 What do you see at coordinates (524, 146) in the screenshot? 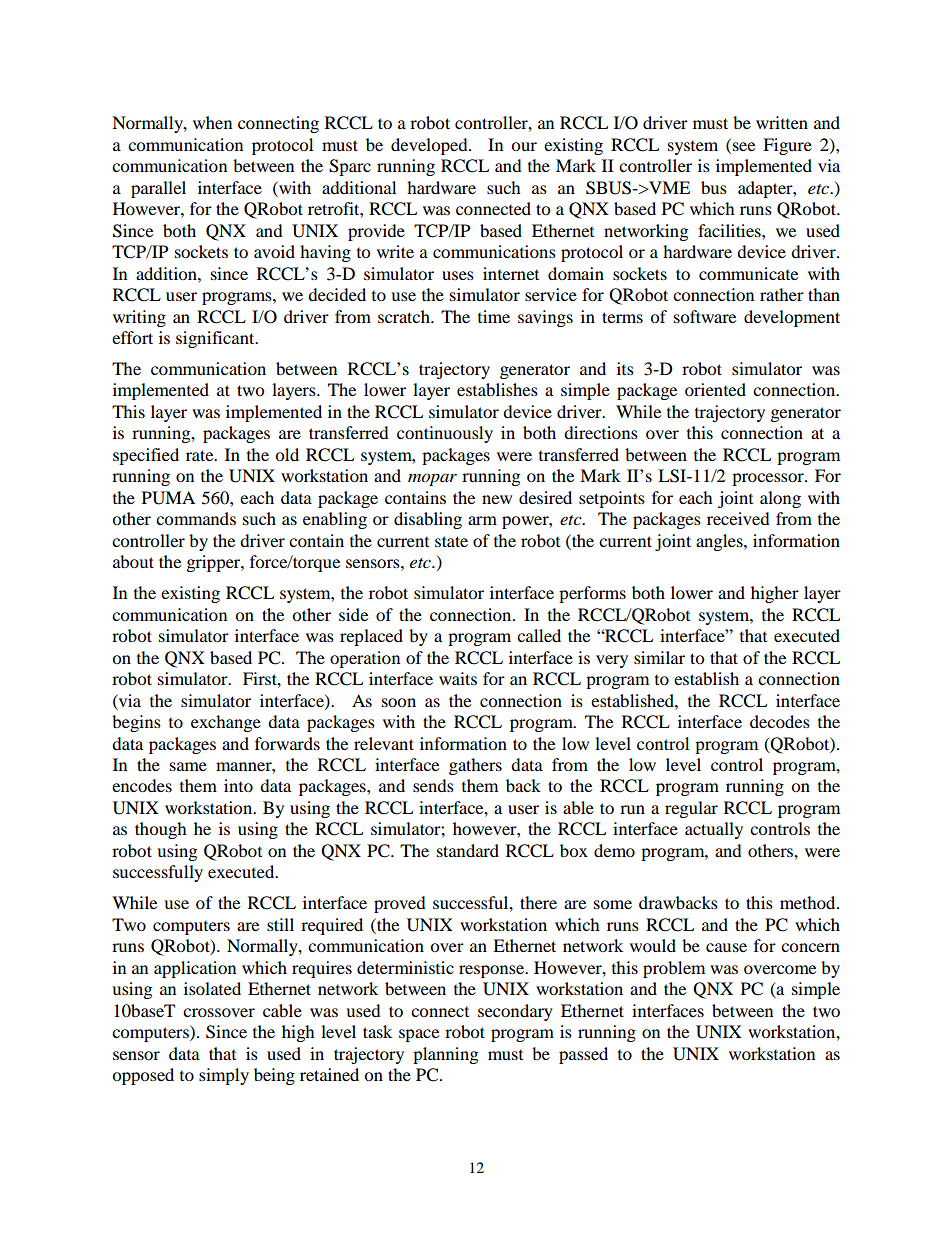
I see `our` at bounding box center [524, 146].
